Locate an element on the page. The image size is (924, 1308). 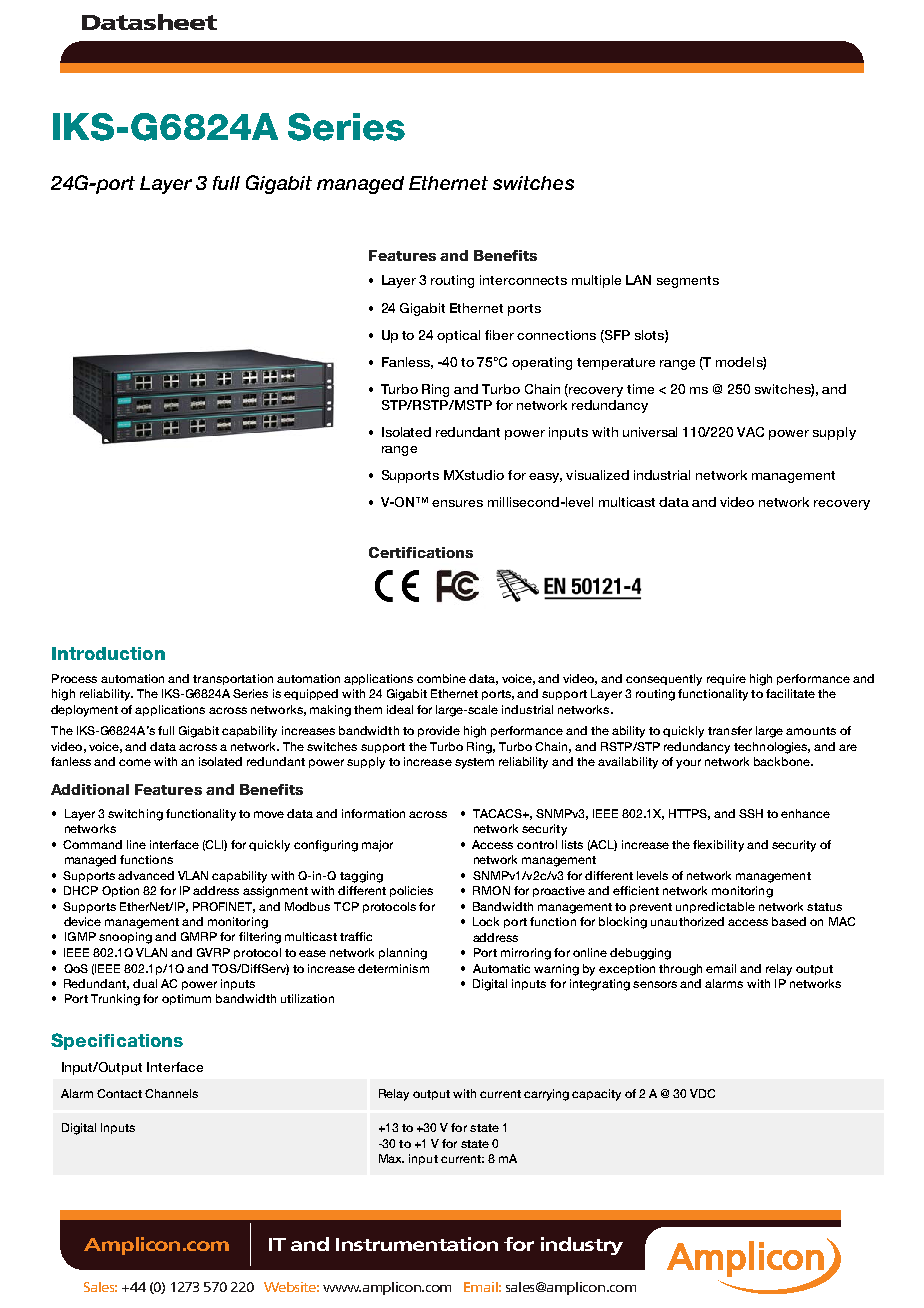
system is located at coordinates (474, 763).
